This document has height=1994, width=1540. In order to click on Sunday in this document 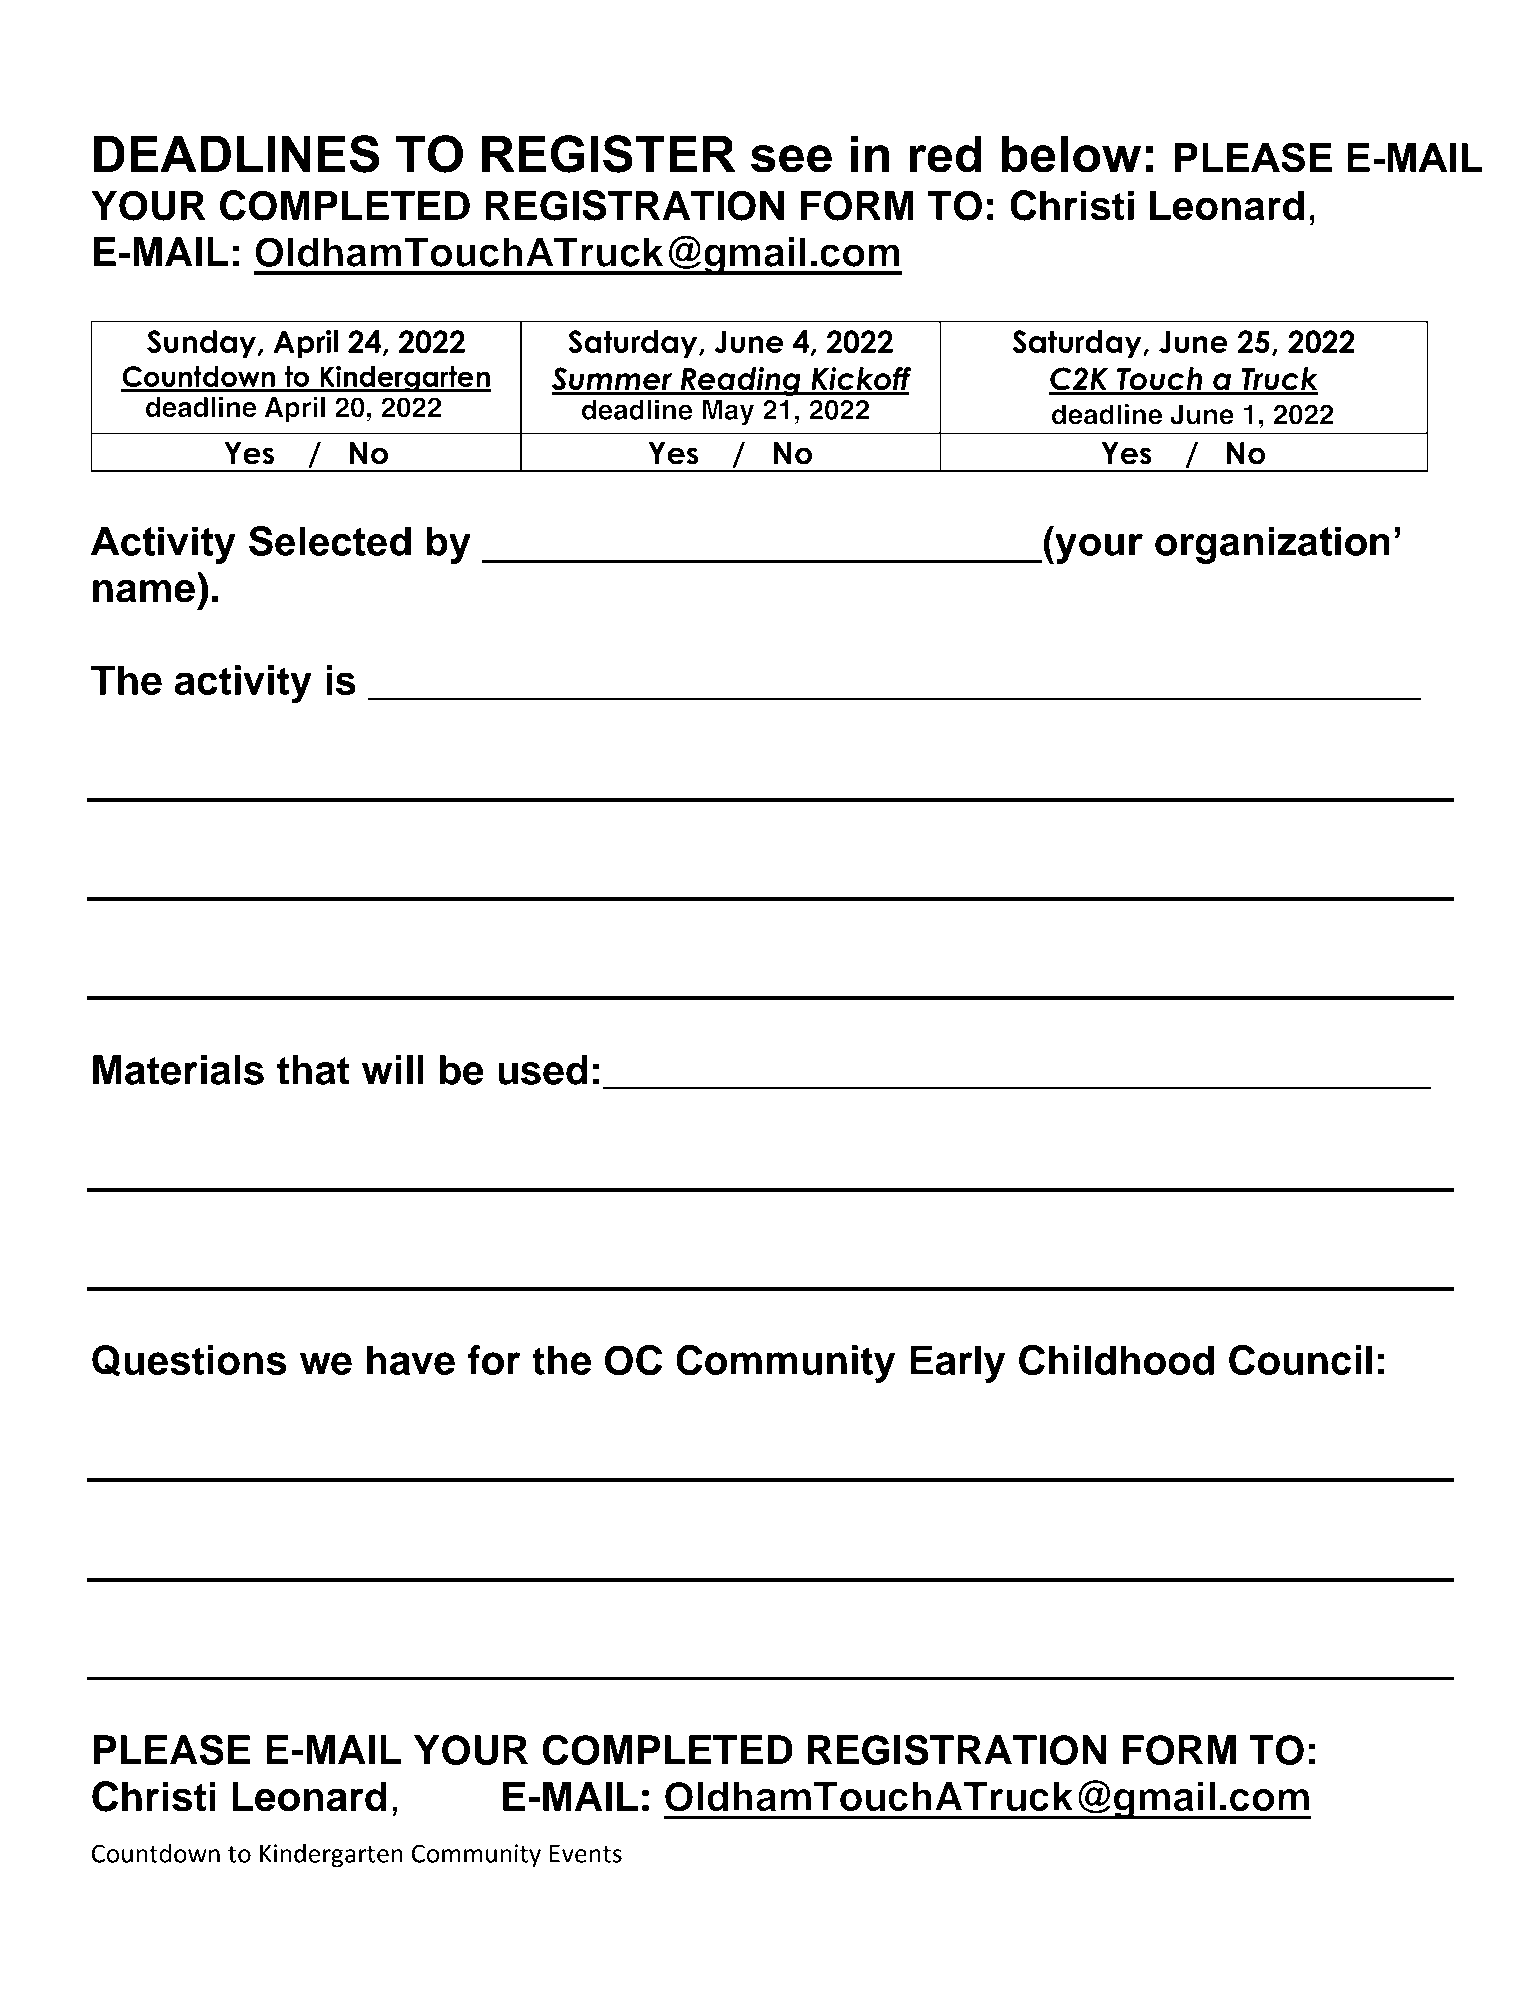, I will do `click(203, 344)`.
